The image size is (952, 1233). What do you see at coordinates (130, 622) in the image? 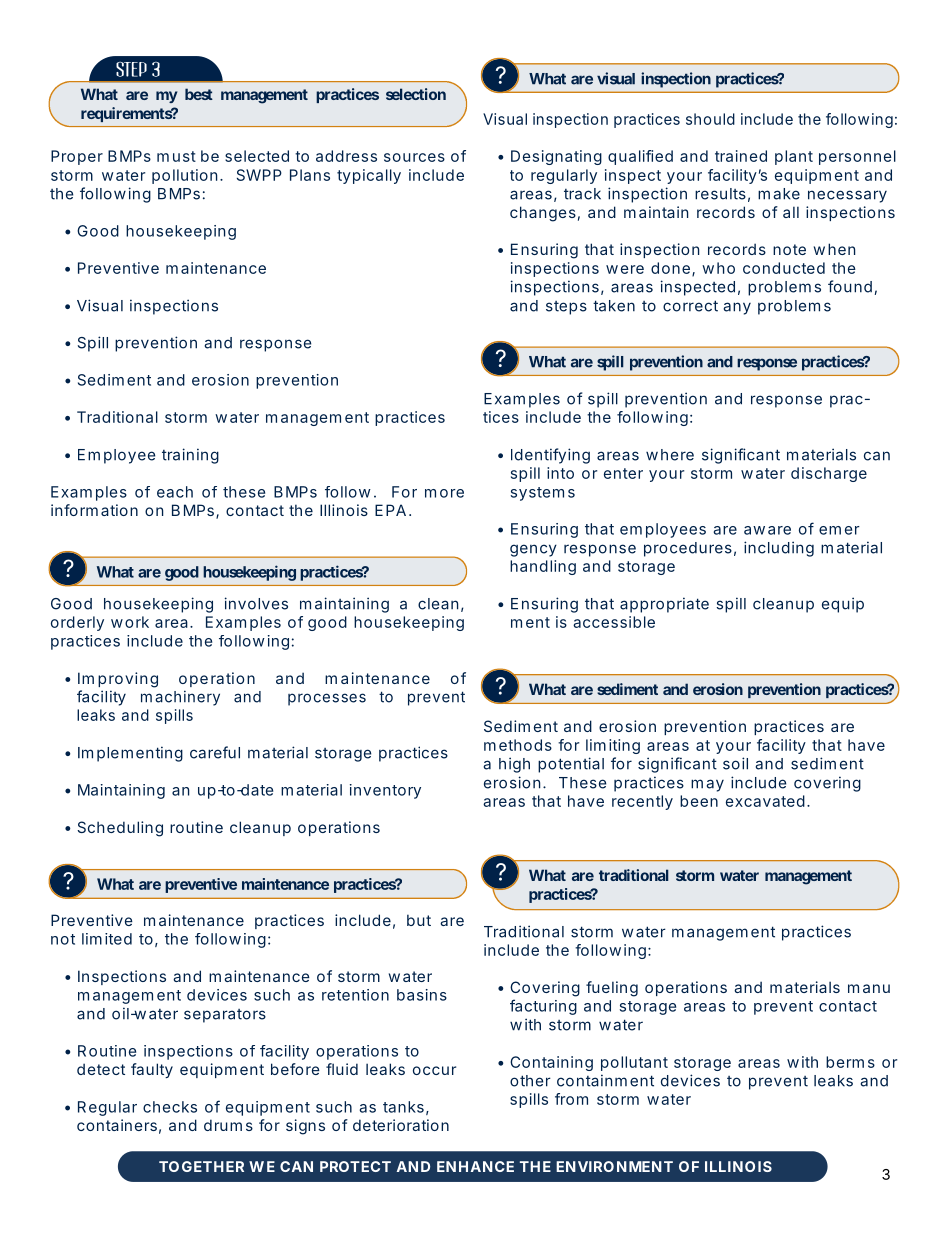
I see `work` at bounding box center [130, 622].
